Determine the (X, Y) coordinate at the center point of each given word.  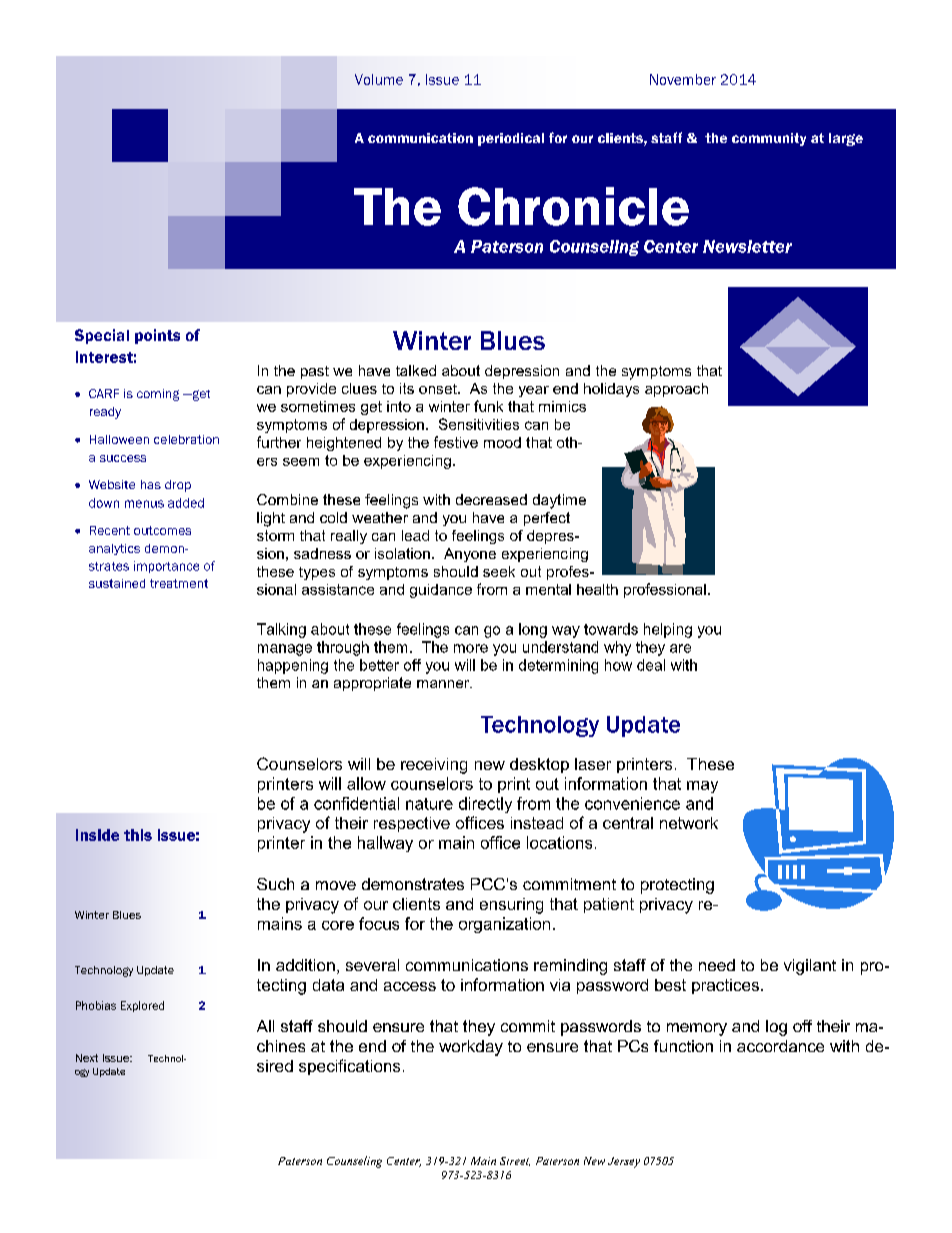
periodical (511, 139)
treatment (179, 583)
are (680, 648)
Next (87, 1058)
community (769, 139)
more (471, 648)
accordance (780, 1046)
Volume (379, 79)
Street (515, 1161)
